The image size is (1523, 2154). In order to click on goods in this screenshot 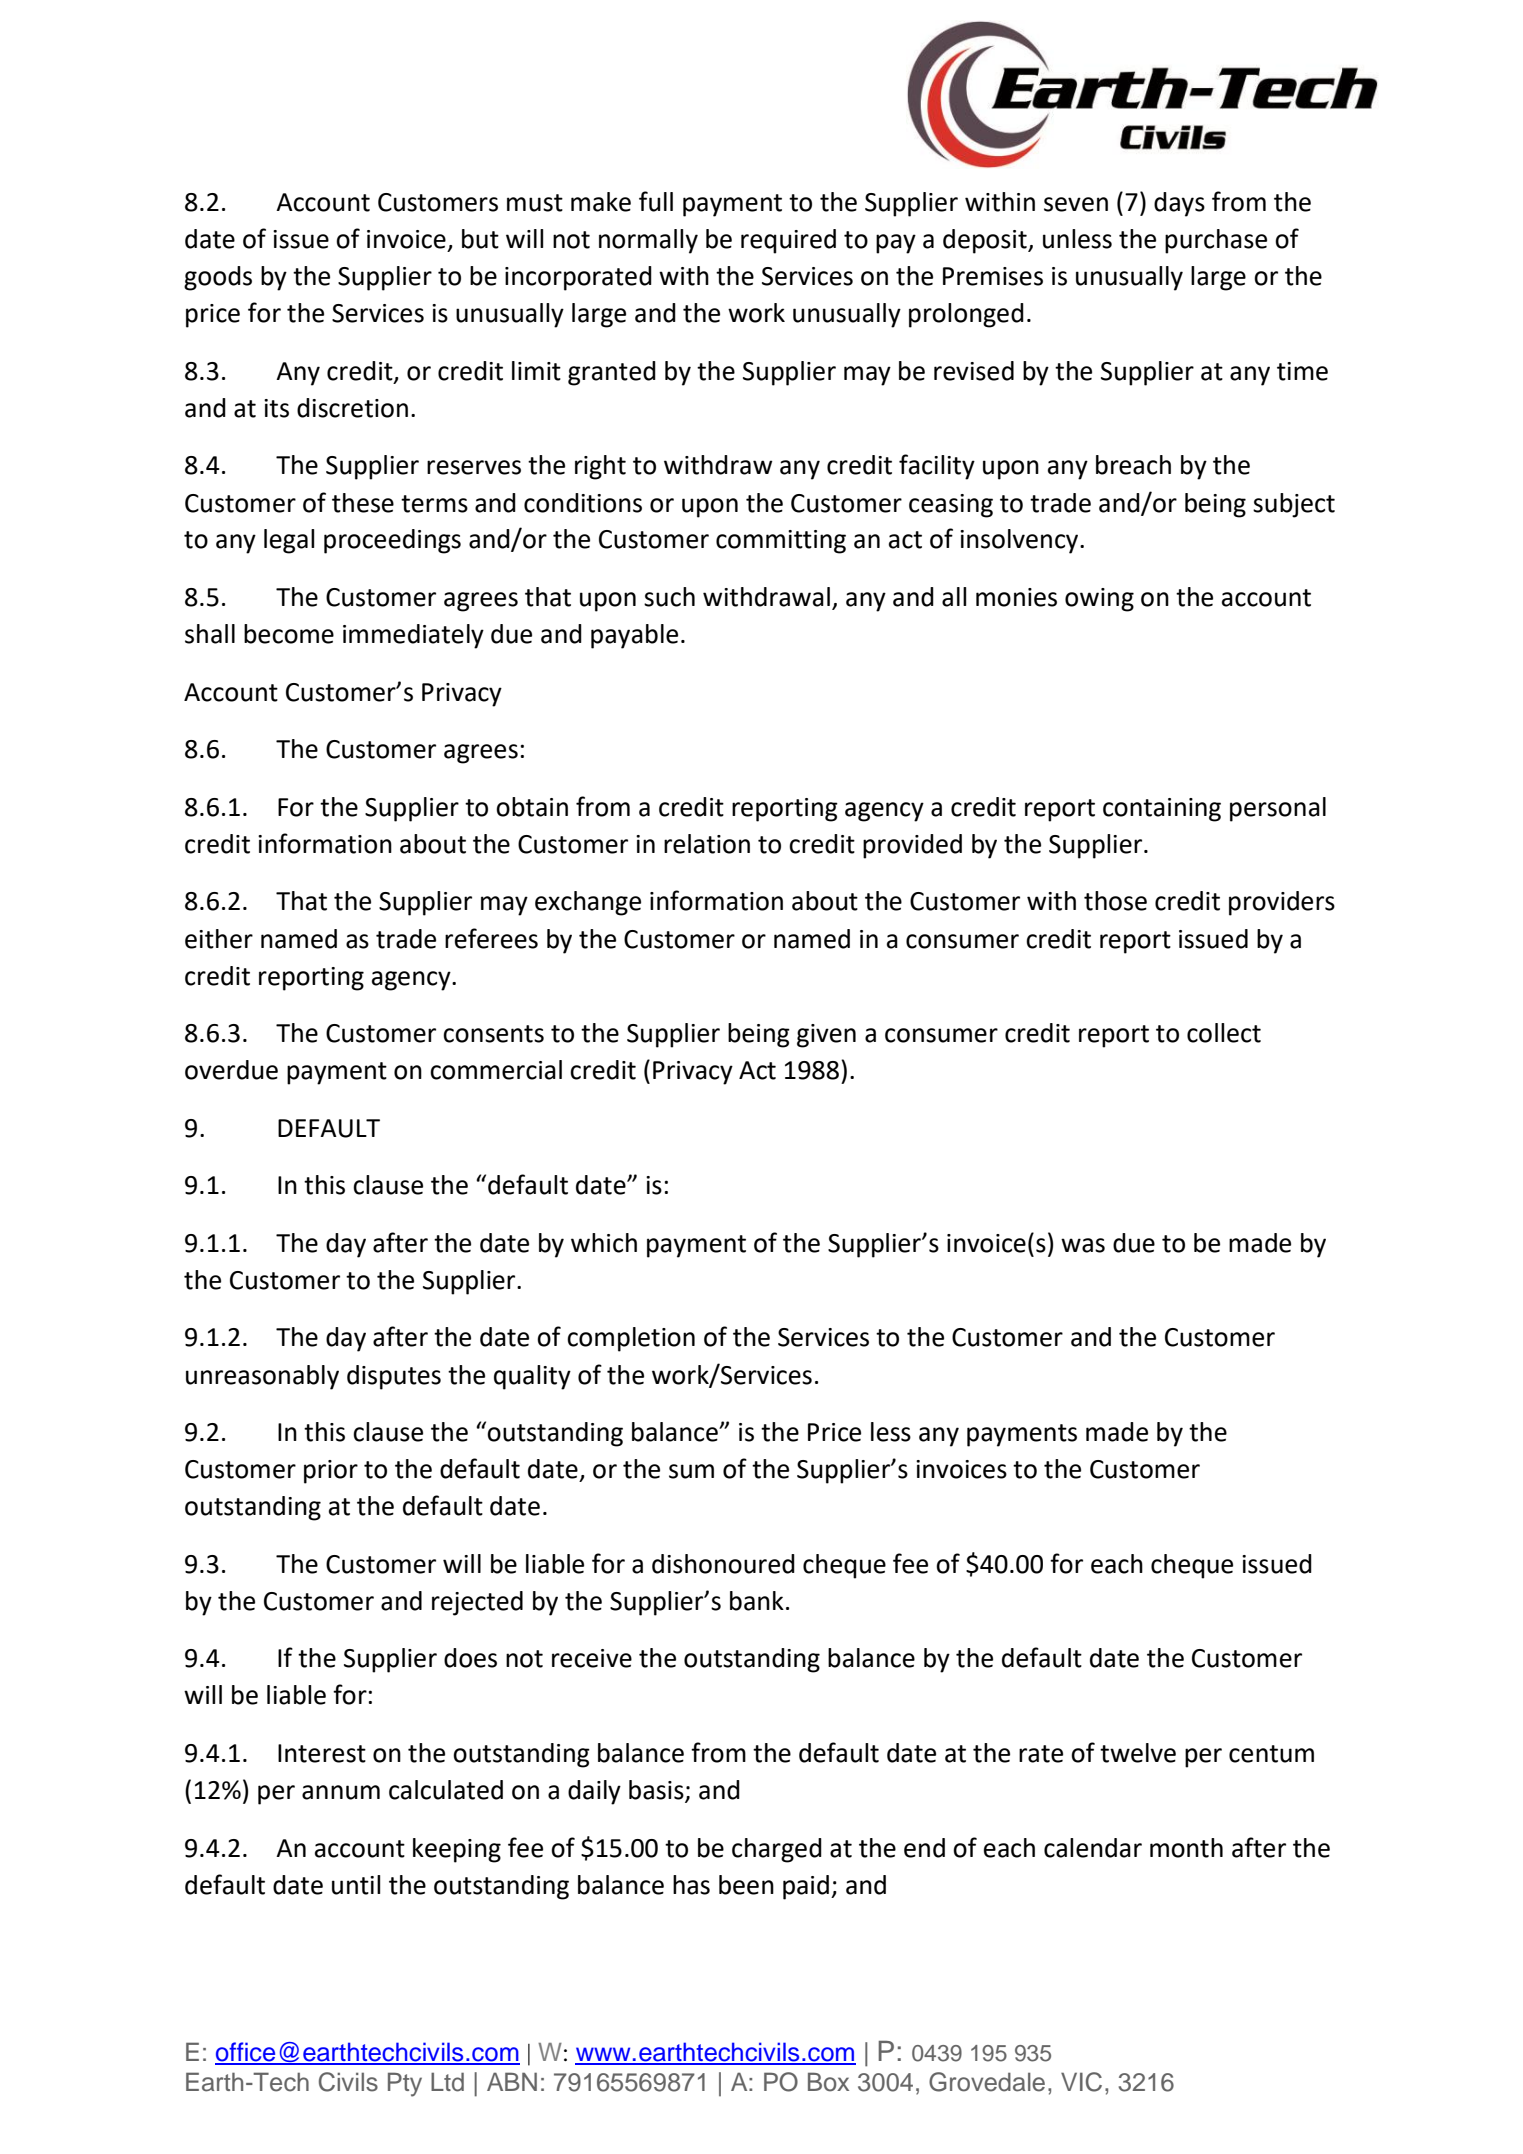, I will do `click(218, 278)`.
